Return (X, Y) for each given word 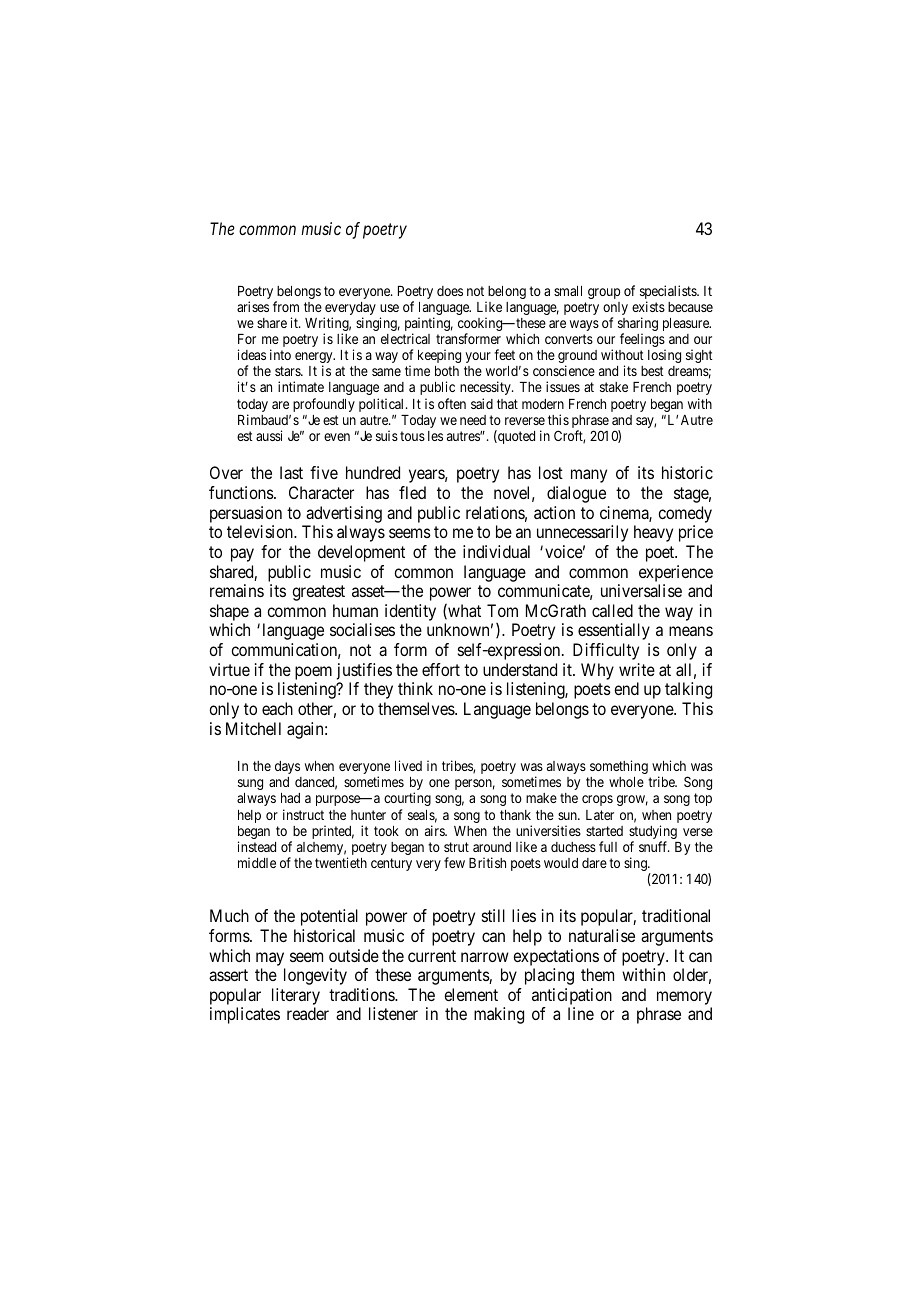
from (286, 306)
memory (684, 999)
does (450, 291)
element (471, 994)
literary (296, 998)
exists (648, 306)
